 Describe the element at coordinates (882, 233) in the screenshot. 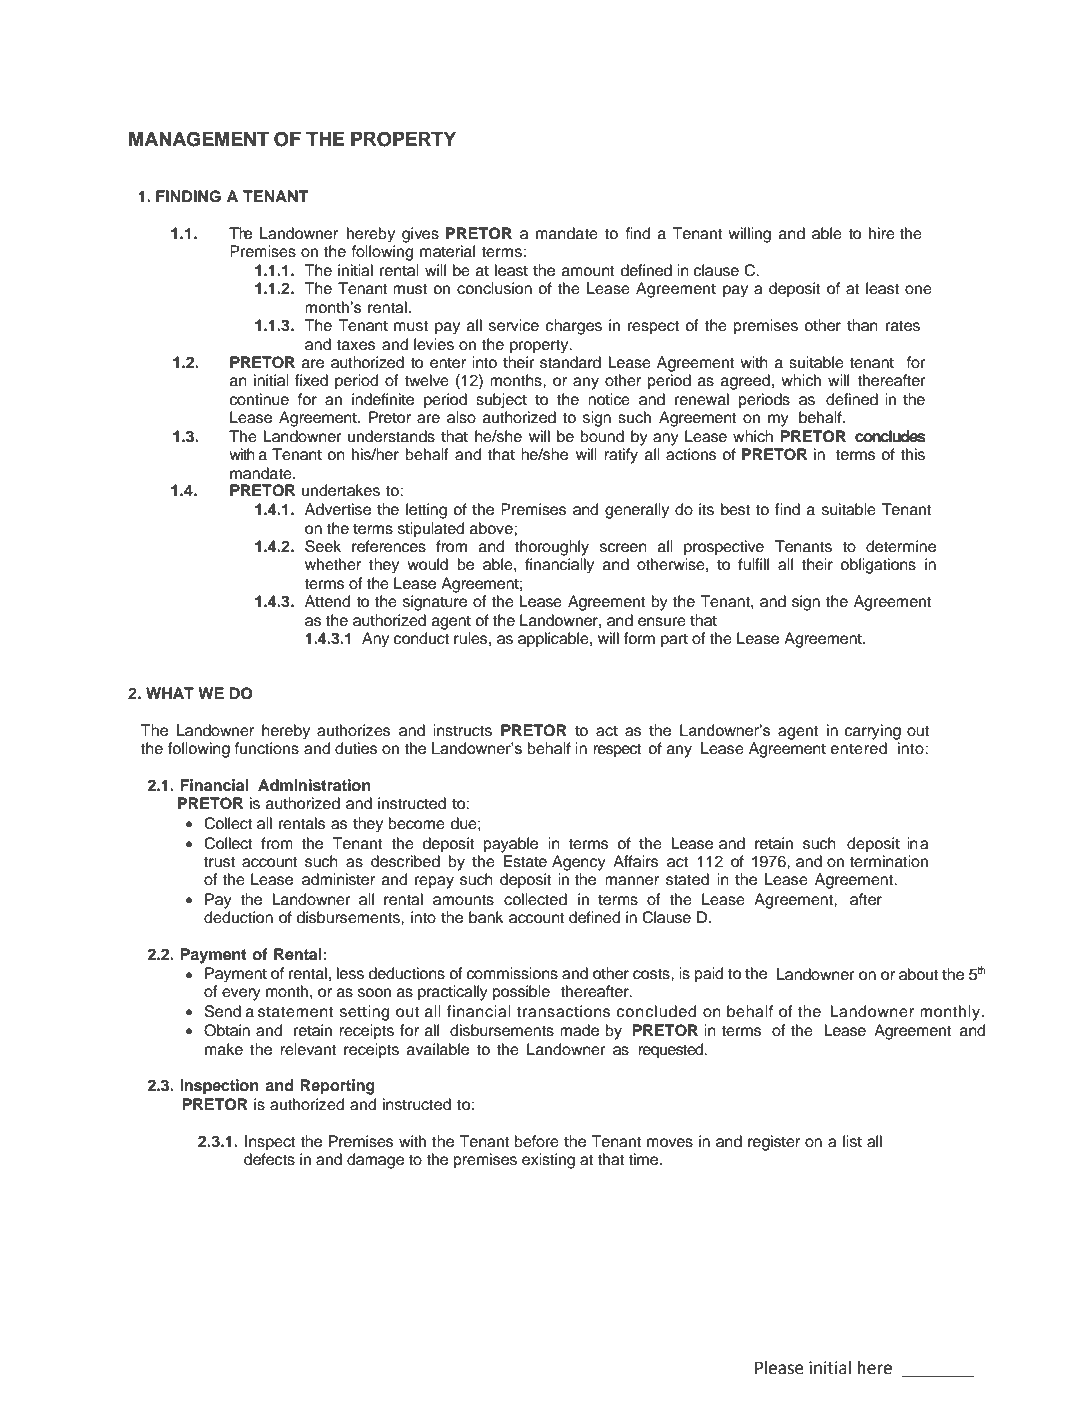

I see `hire` at that location.
